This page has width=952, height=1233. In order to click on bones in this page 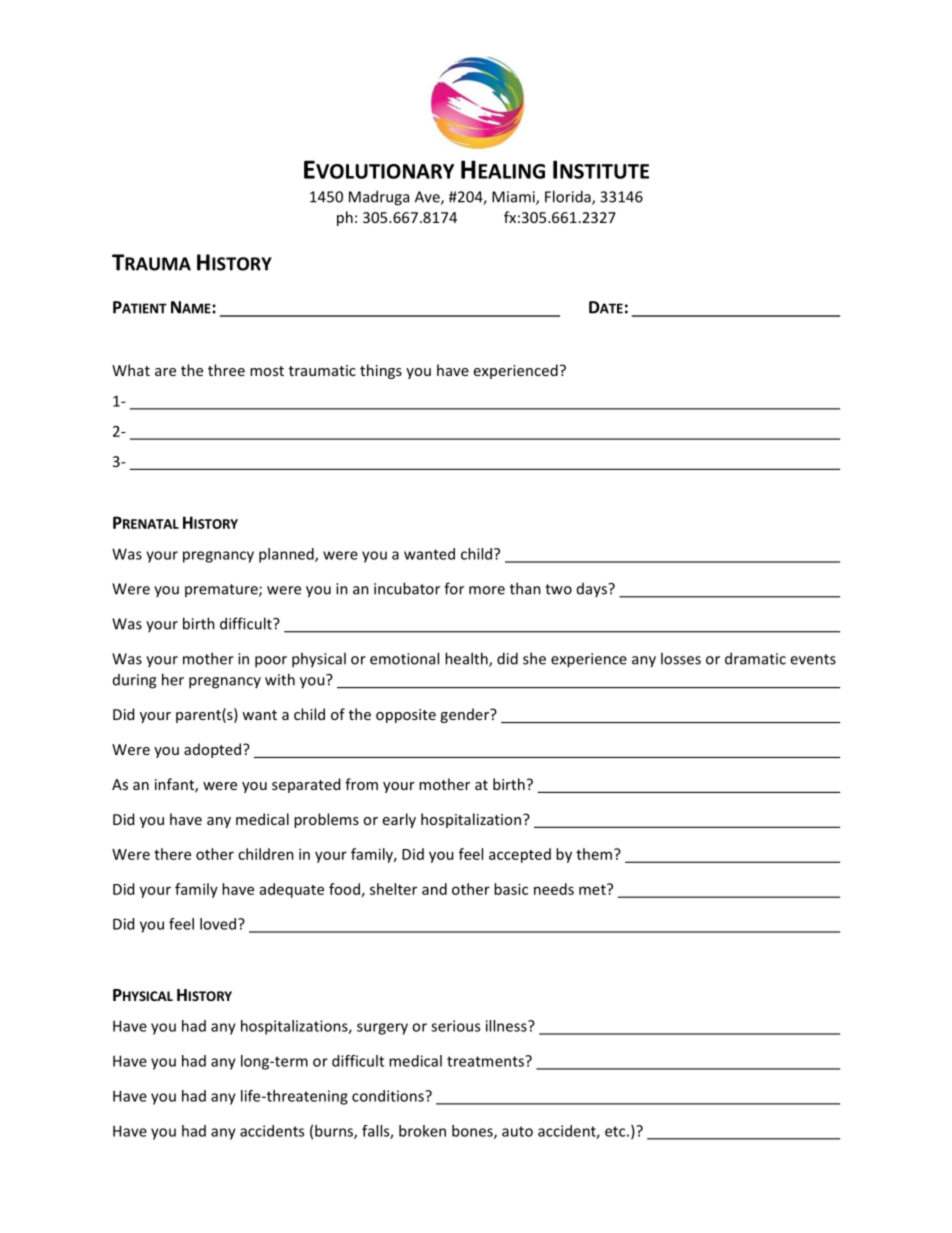, I will do `click(473, 1132)`.
